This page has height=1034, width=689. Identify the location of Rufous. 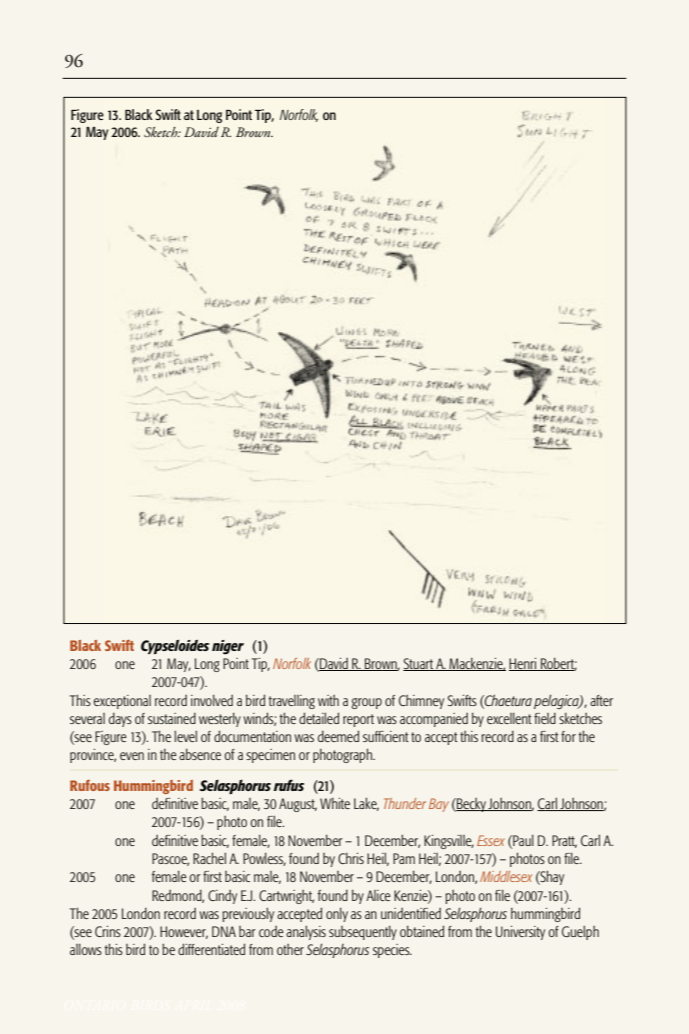
(90, 785).
